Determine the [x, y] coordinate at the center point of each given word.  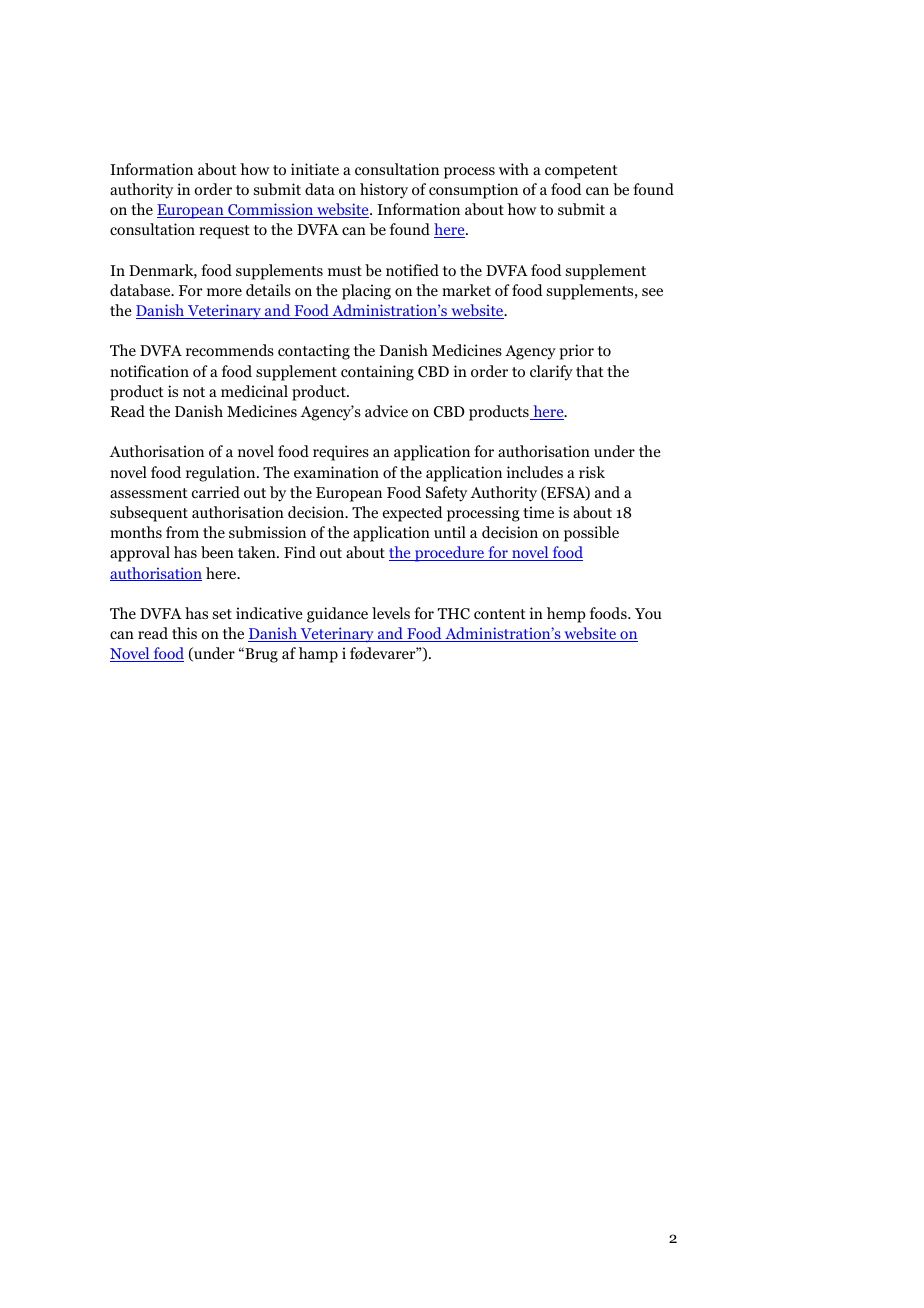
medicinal [254, 391]
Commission [271, 210]
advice [386, 411]
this [184, 633]
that [590, 371]
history [384, 191]
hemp [566, 615]
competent [581, 172]
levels [391, 613]
